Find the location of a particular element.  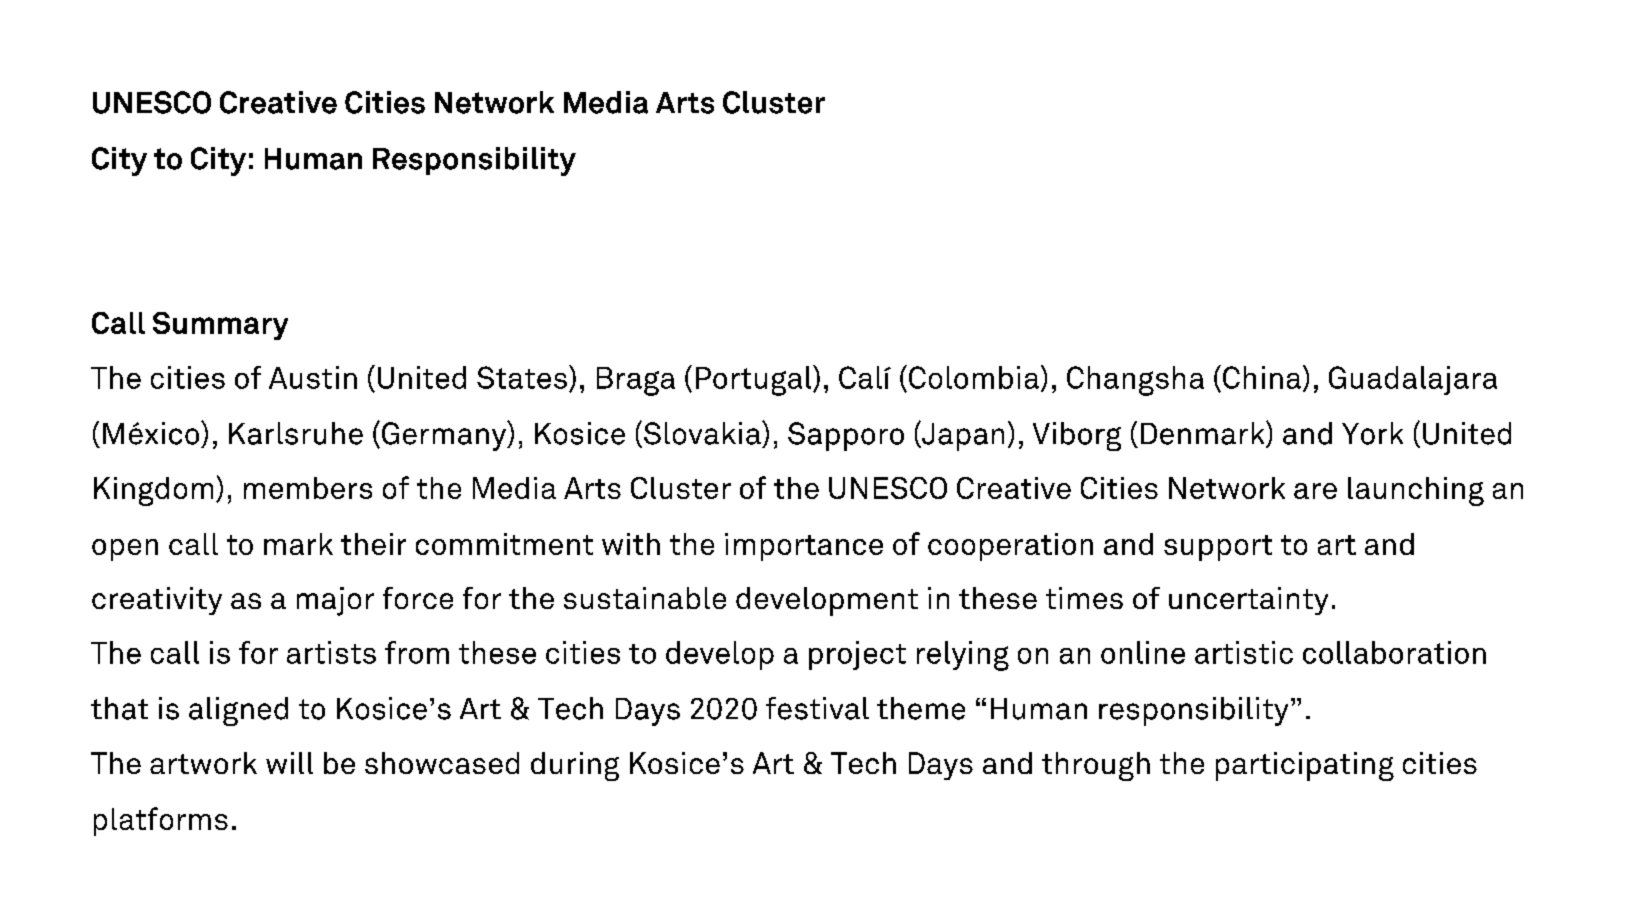

importance is located at coordinates (804, 547).
